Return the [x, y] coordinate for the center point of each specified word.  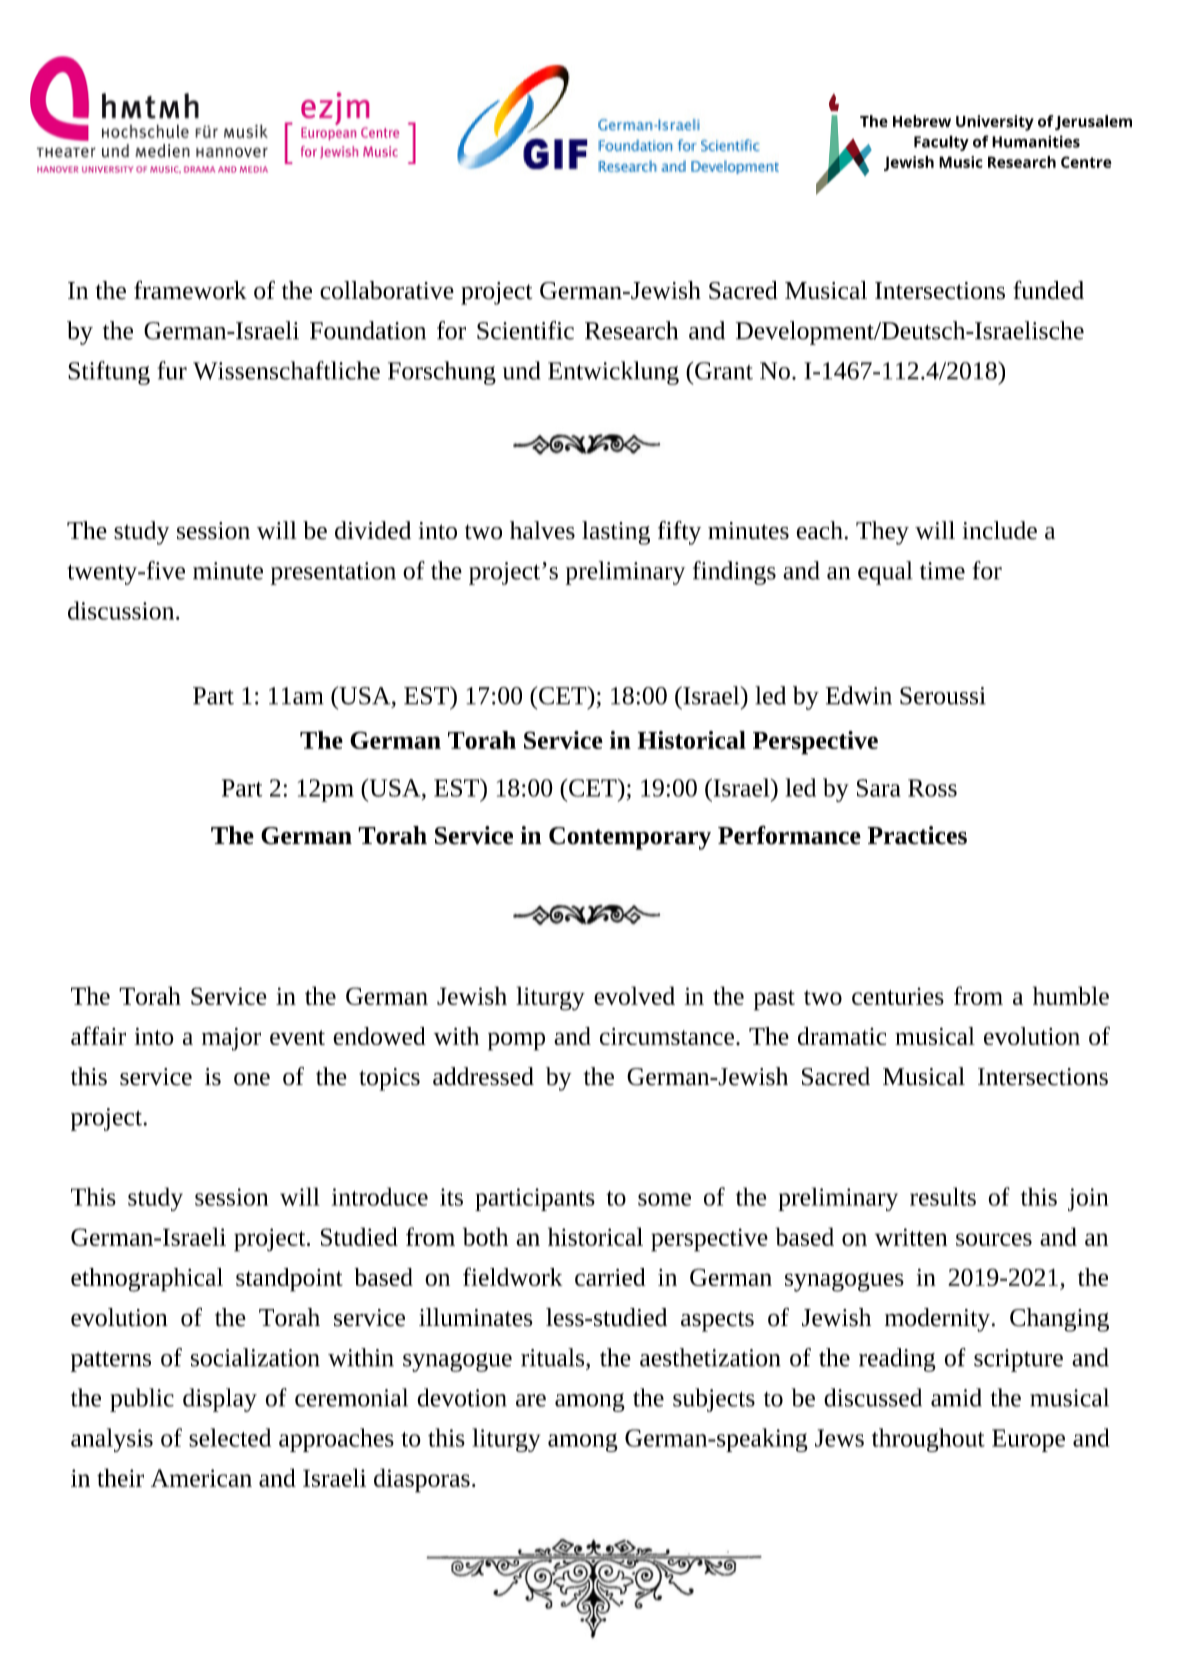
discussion [122, 610]
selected [230, 1437]
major [231, 1039]
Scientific [525, 330]
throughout [928, 1440]
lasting [616, 533]
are [531, 1400]
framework [190, 290]
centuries [898, 996]
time [942, 571]
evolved [634, 995]
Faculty [941, 143]
